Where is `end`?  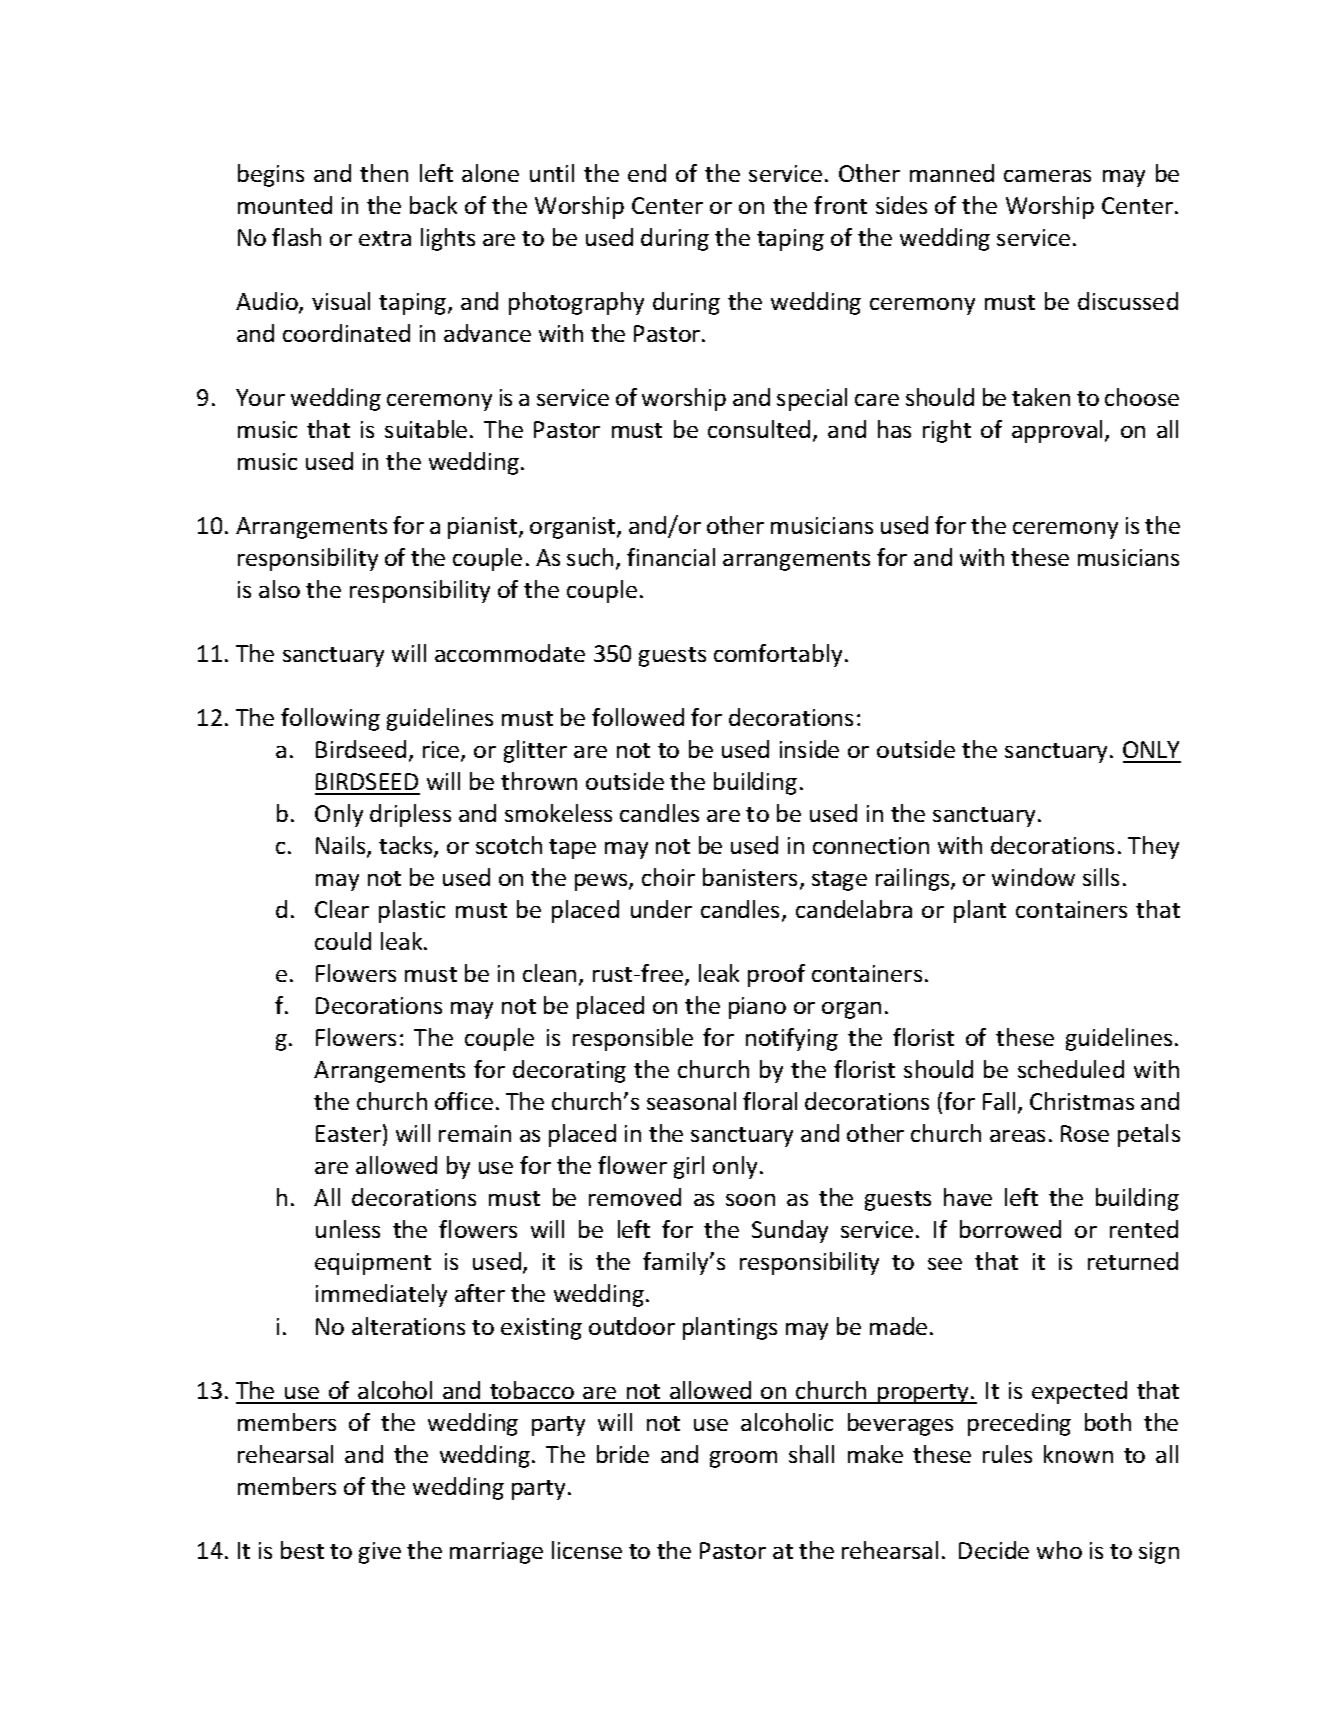
end is located at coordinates (647, 173).
